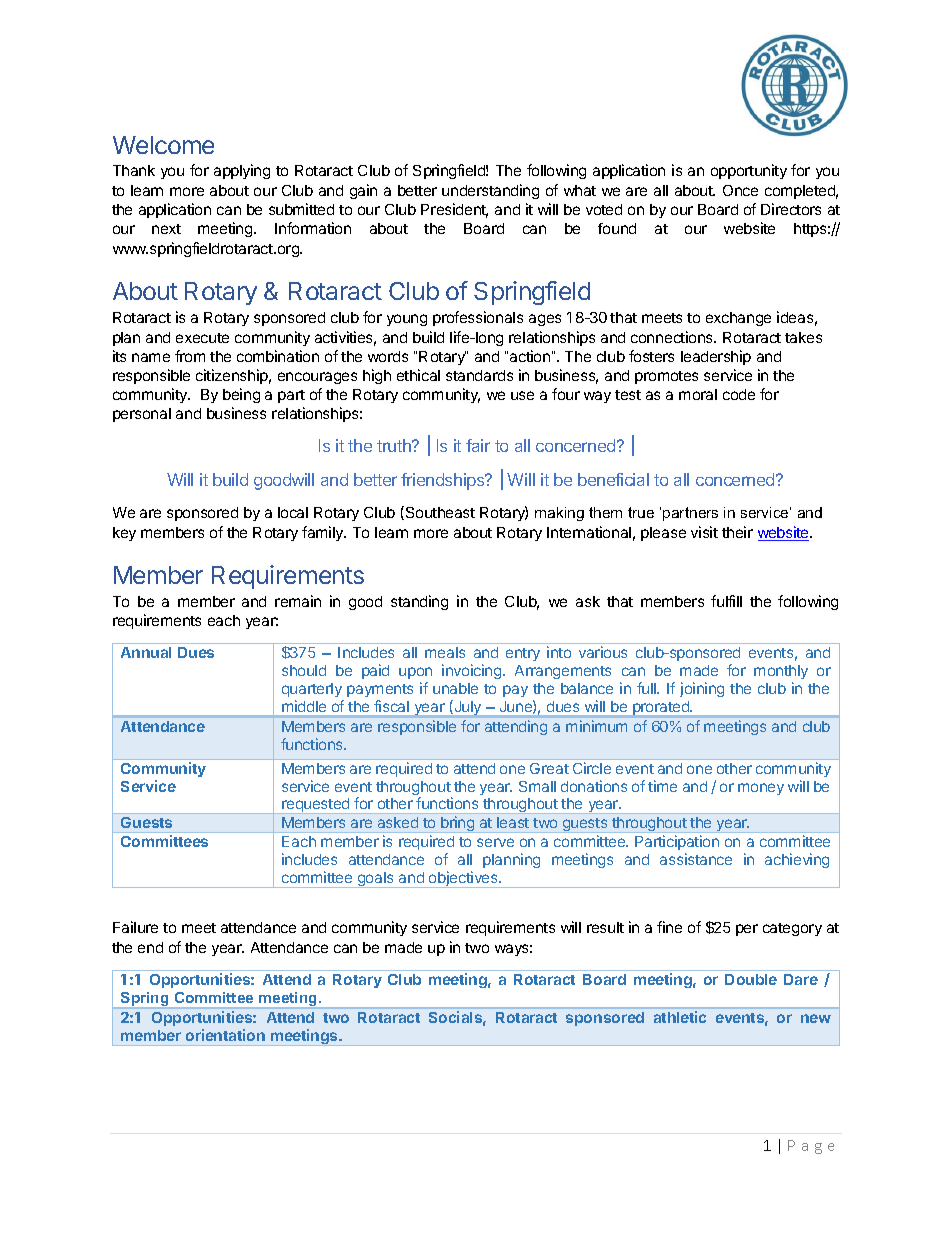 The width and height of the screenshot is (952, 1233). Describe the element at coordinates (190, 356) in the screenshot. I see `from` at that location.
